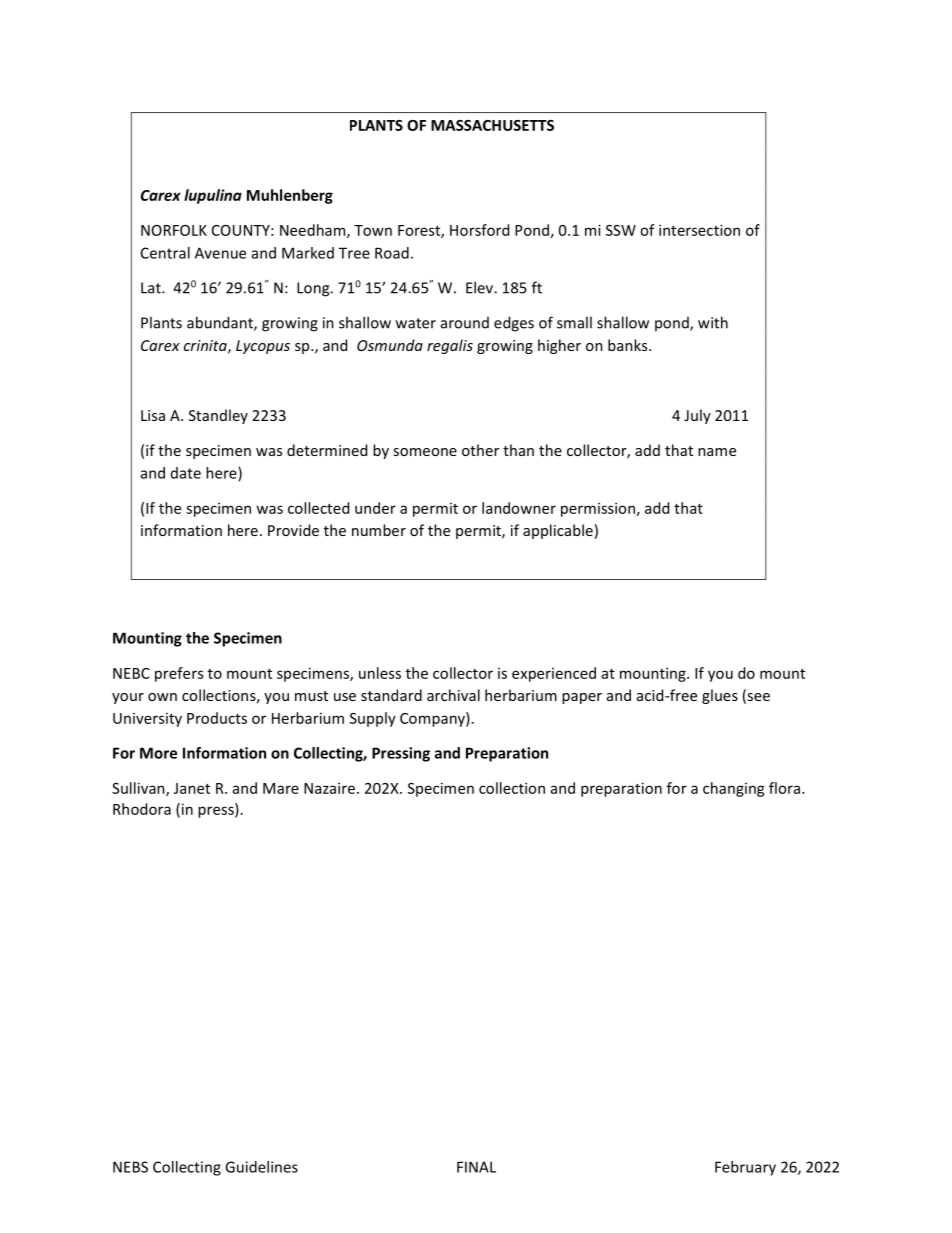 This document has height=1233, width=952. I want to click on Guidelines, so click(261, 1167).
